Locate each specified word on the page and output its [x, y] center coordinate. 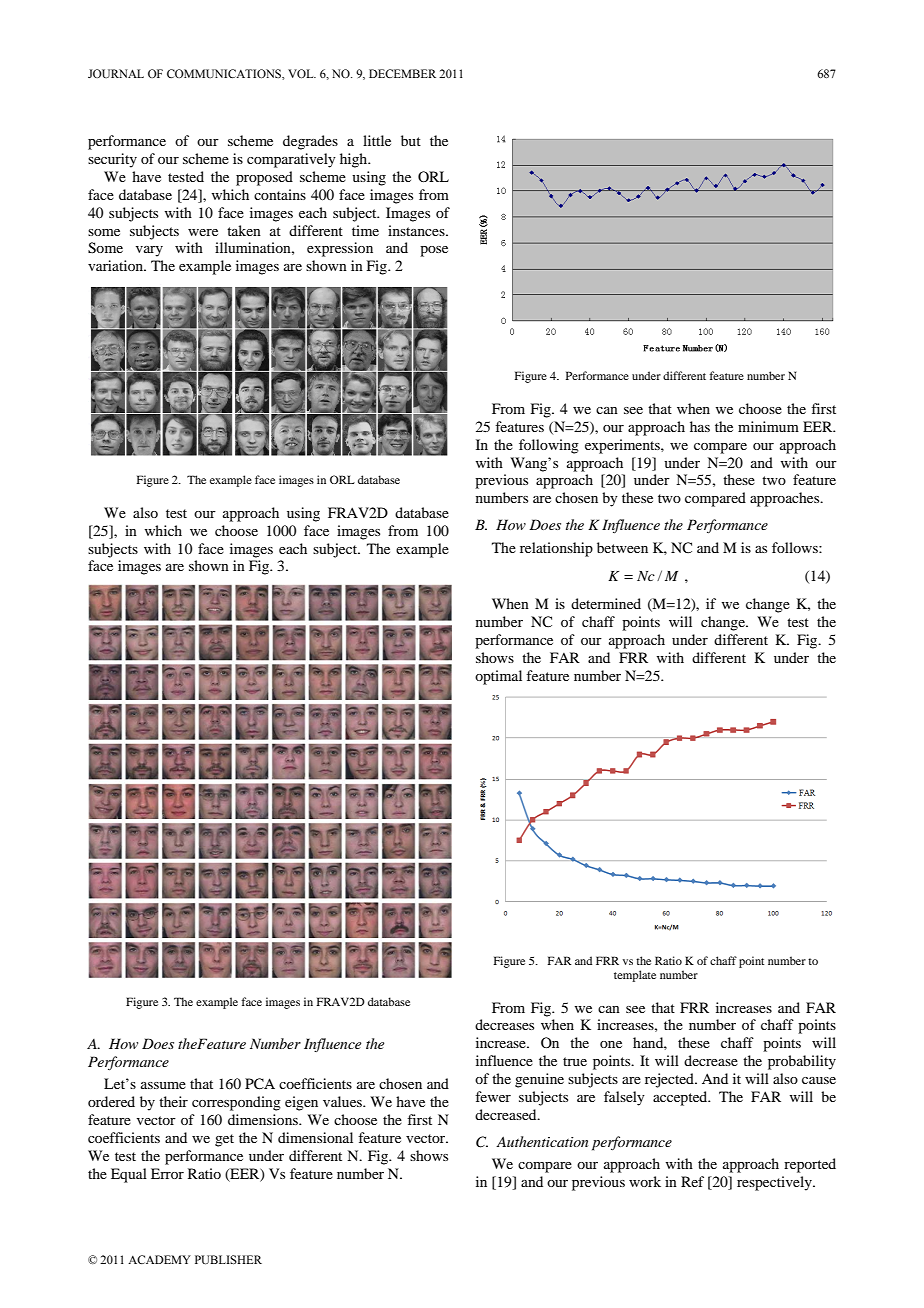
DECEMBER [402, 73]
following [549, 446]
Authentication [542, 1141]
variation [117, 265]
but [411, 140]
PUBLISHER [228, 1260]
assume [163, 1085]
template [635, 976]
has [700, 426]
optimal [498, 677]
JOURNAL [116, 73]
